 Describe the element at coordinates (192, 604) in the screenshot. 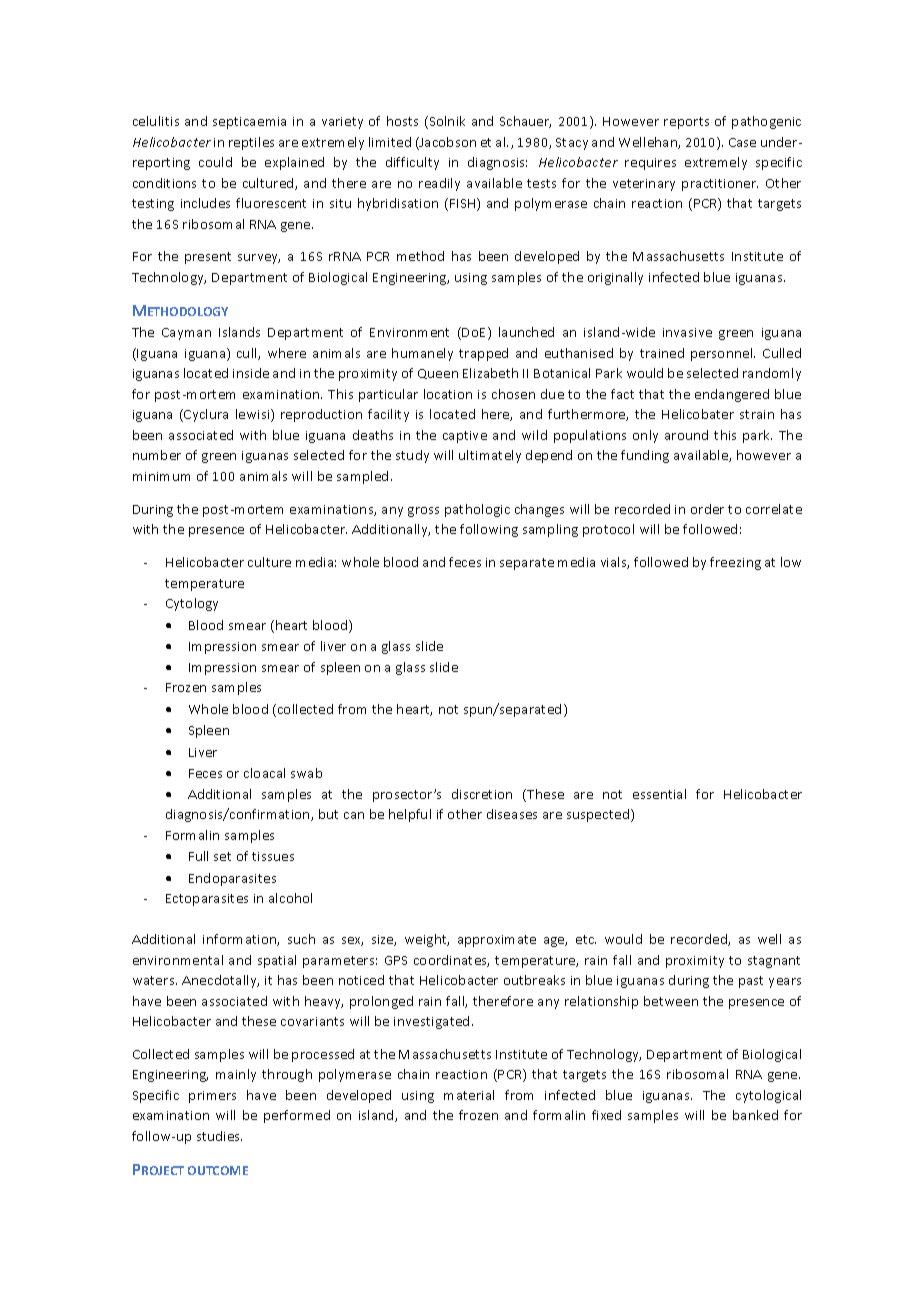

I see `Cytology` at that location.
